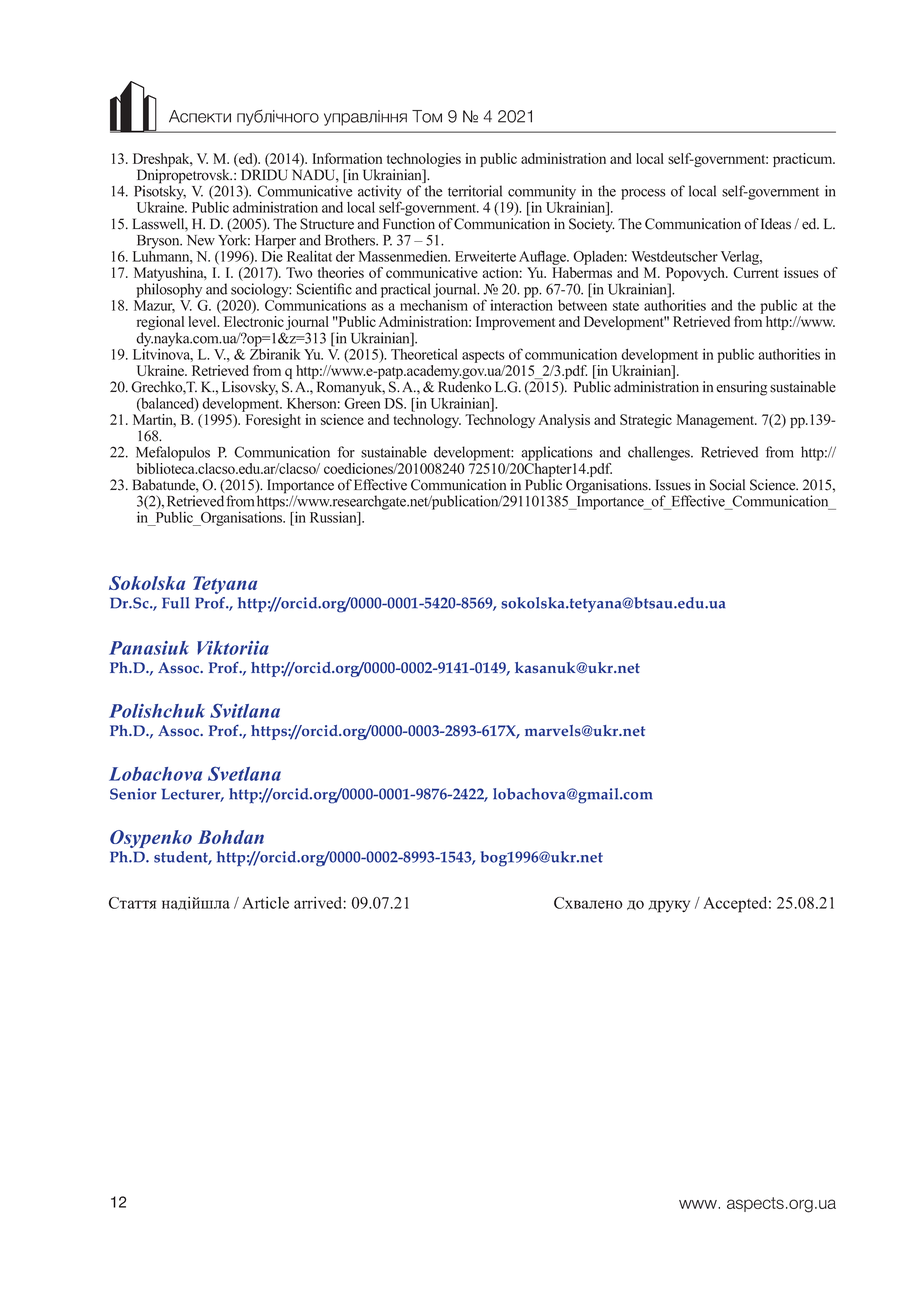 Image resolution: width=924 pixels, height=1308 pixels. What do you see at coordinates (272, 419) in the page?
I see `Foresight` at bounding box center [272, 419].
